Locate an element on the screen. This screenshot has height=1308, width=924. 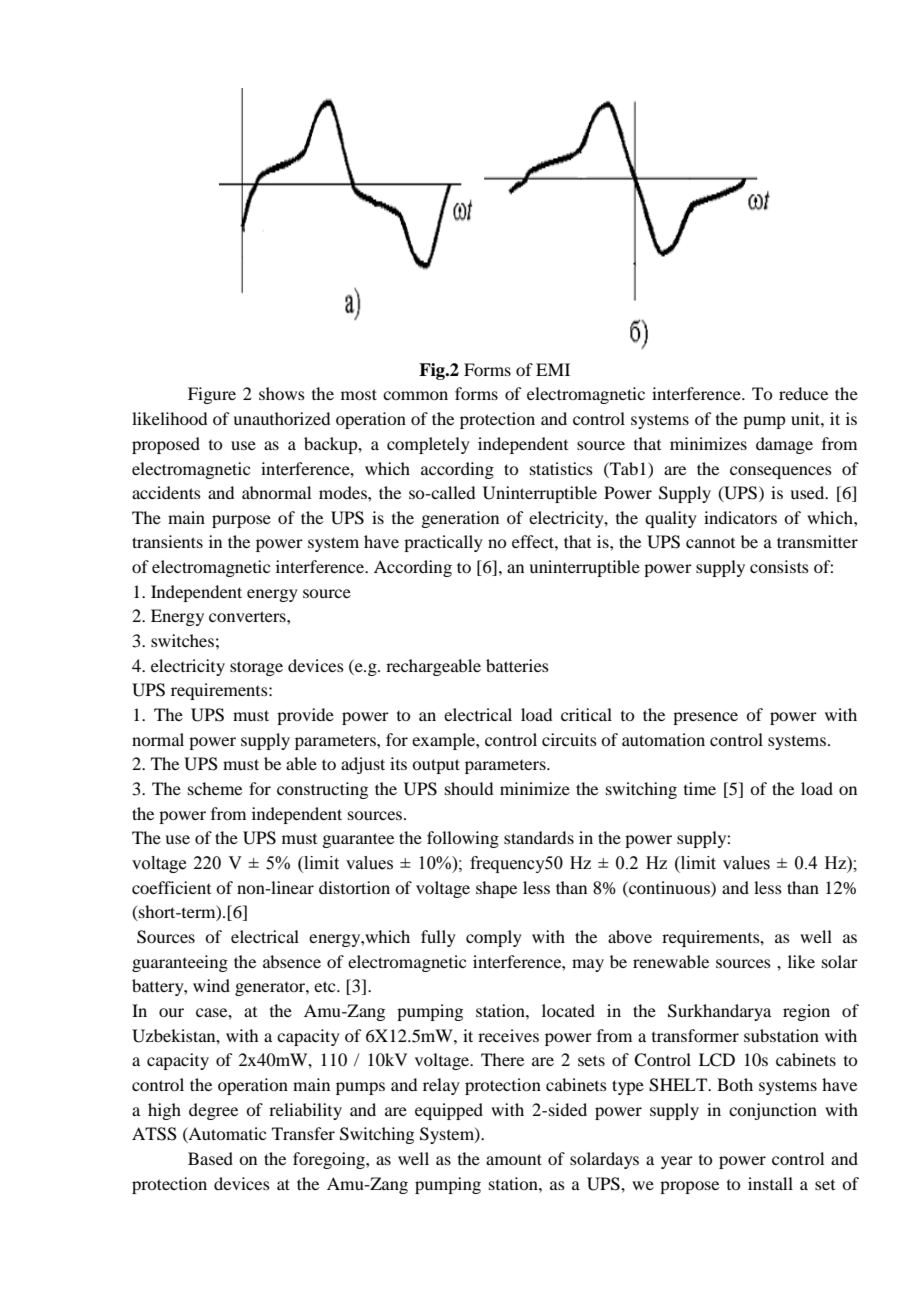
time is located at coordinates (700, 788).
